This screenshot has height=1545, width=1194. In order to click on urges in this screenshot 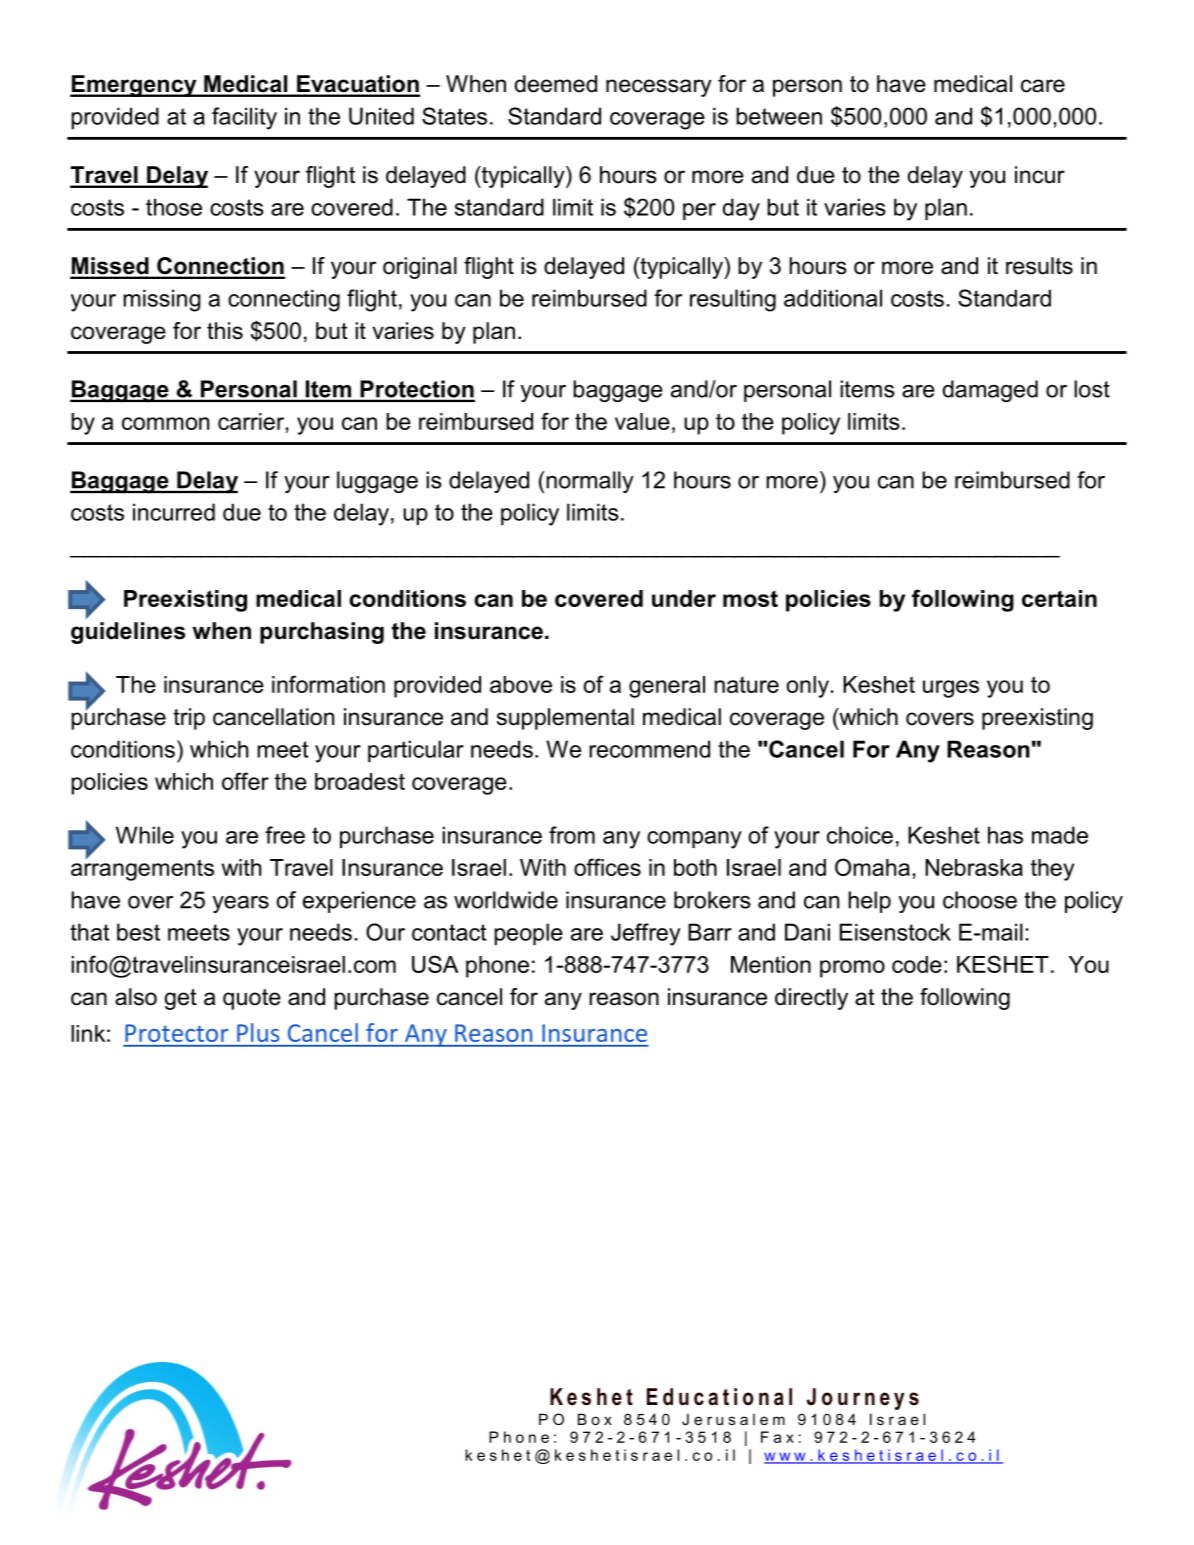, I will do `click(951, 689)`.
